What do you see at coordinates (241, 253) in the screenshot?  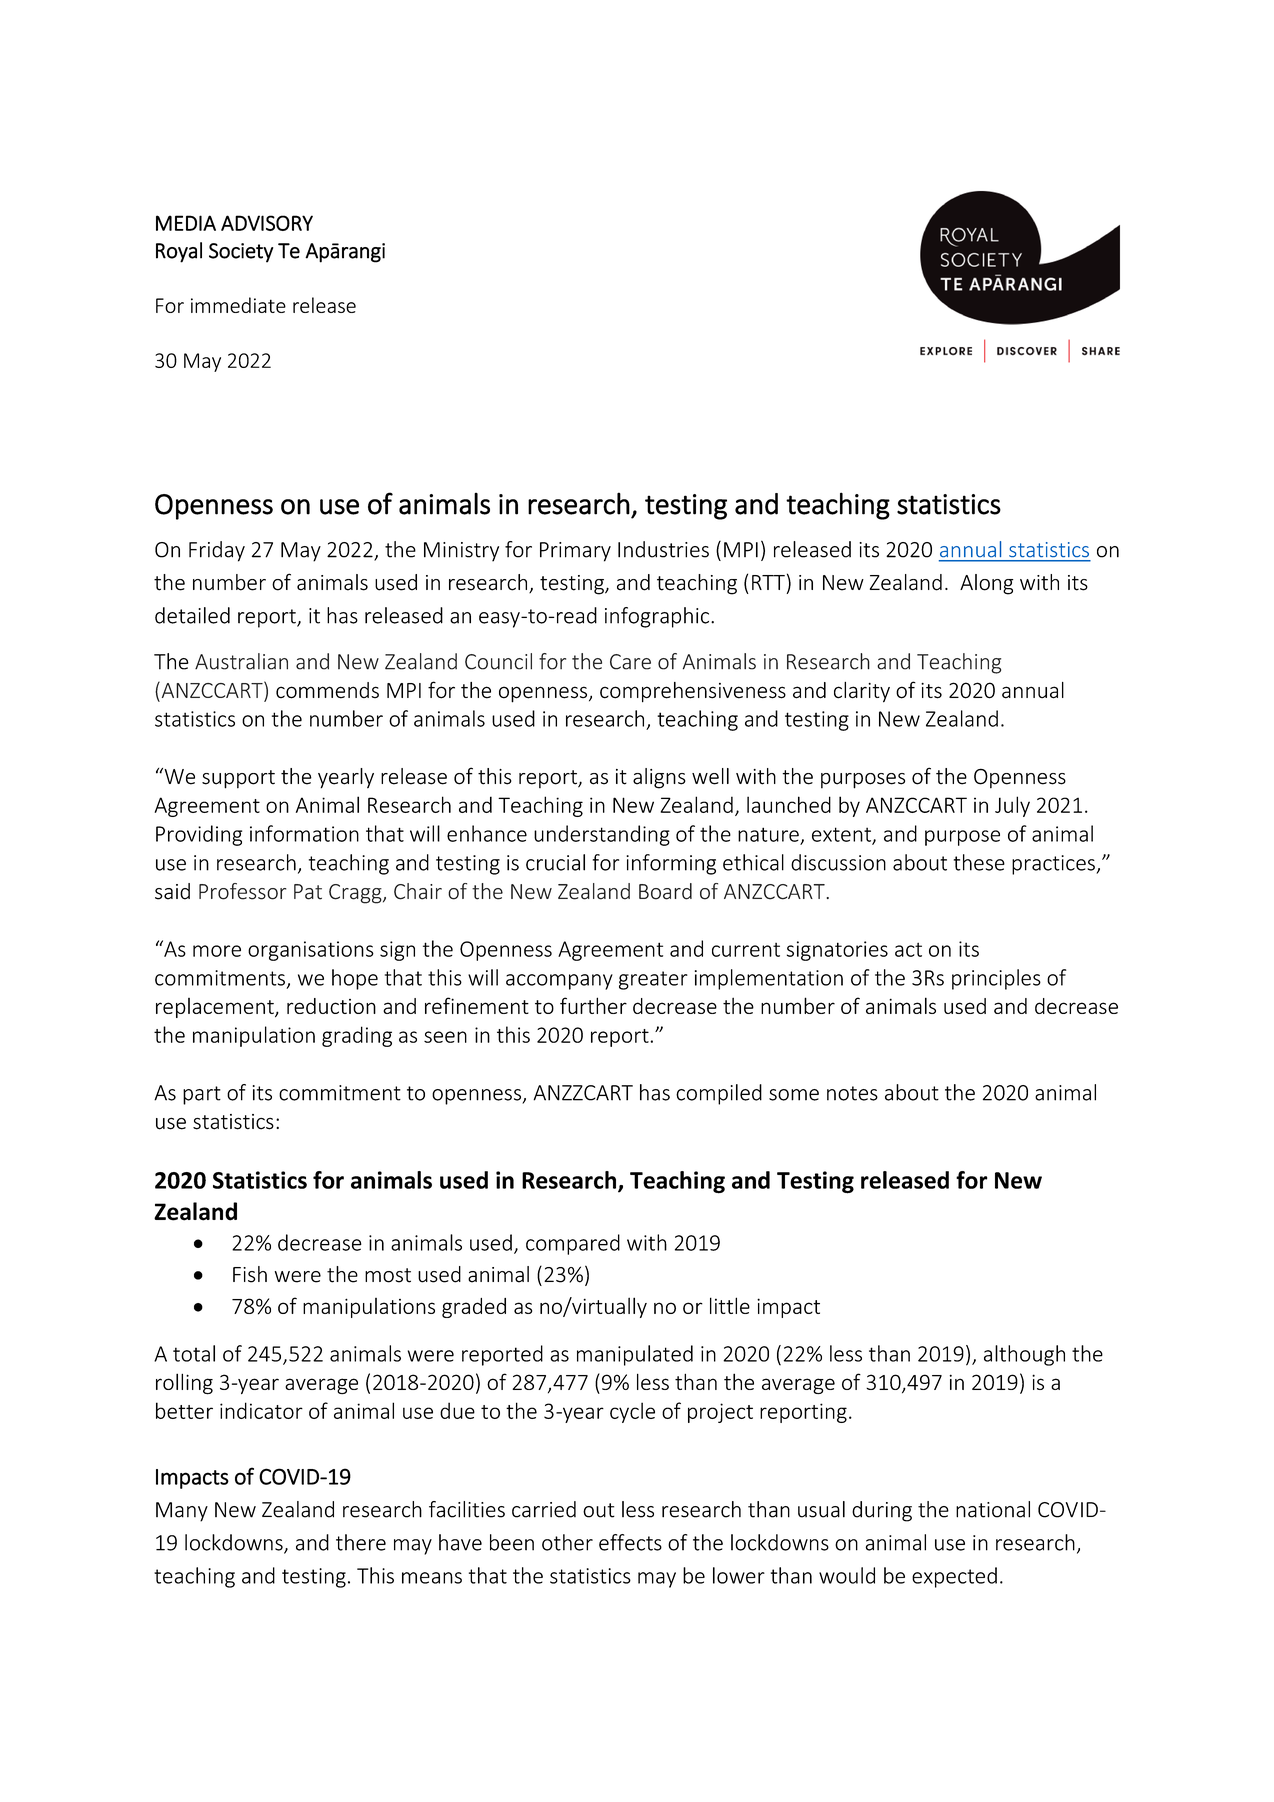 I see `Society` at bounding box center [241, 253].
